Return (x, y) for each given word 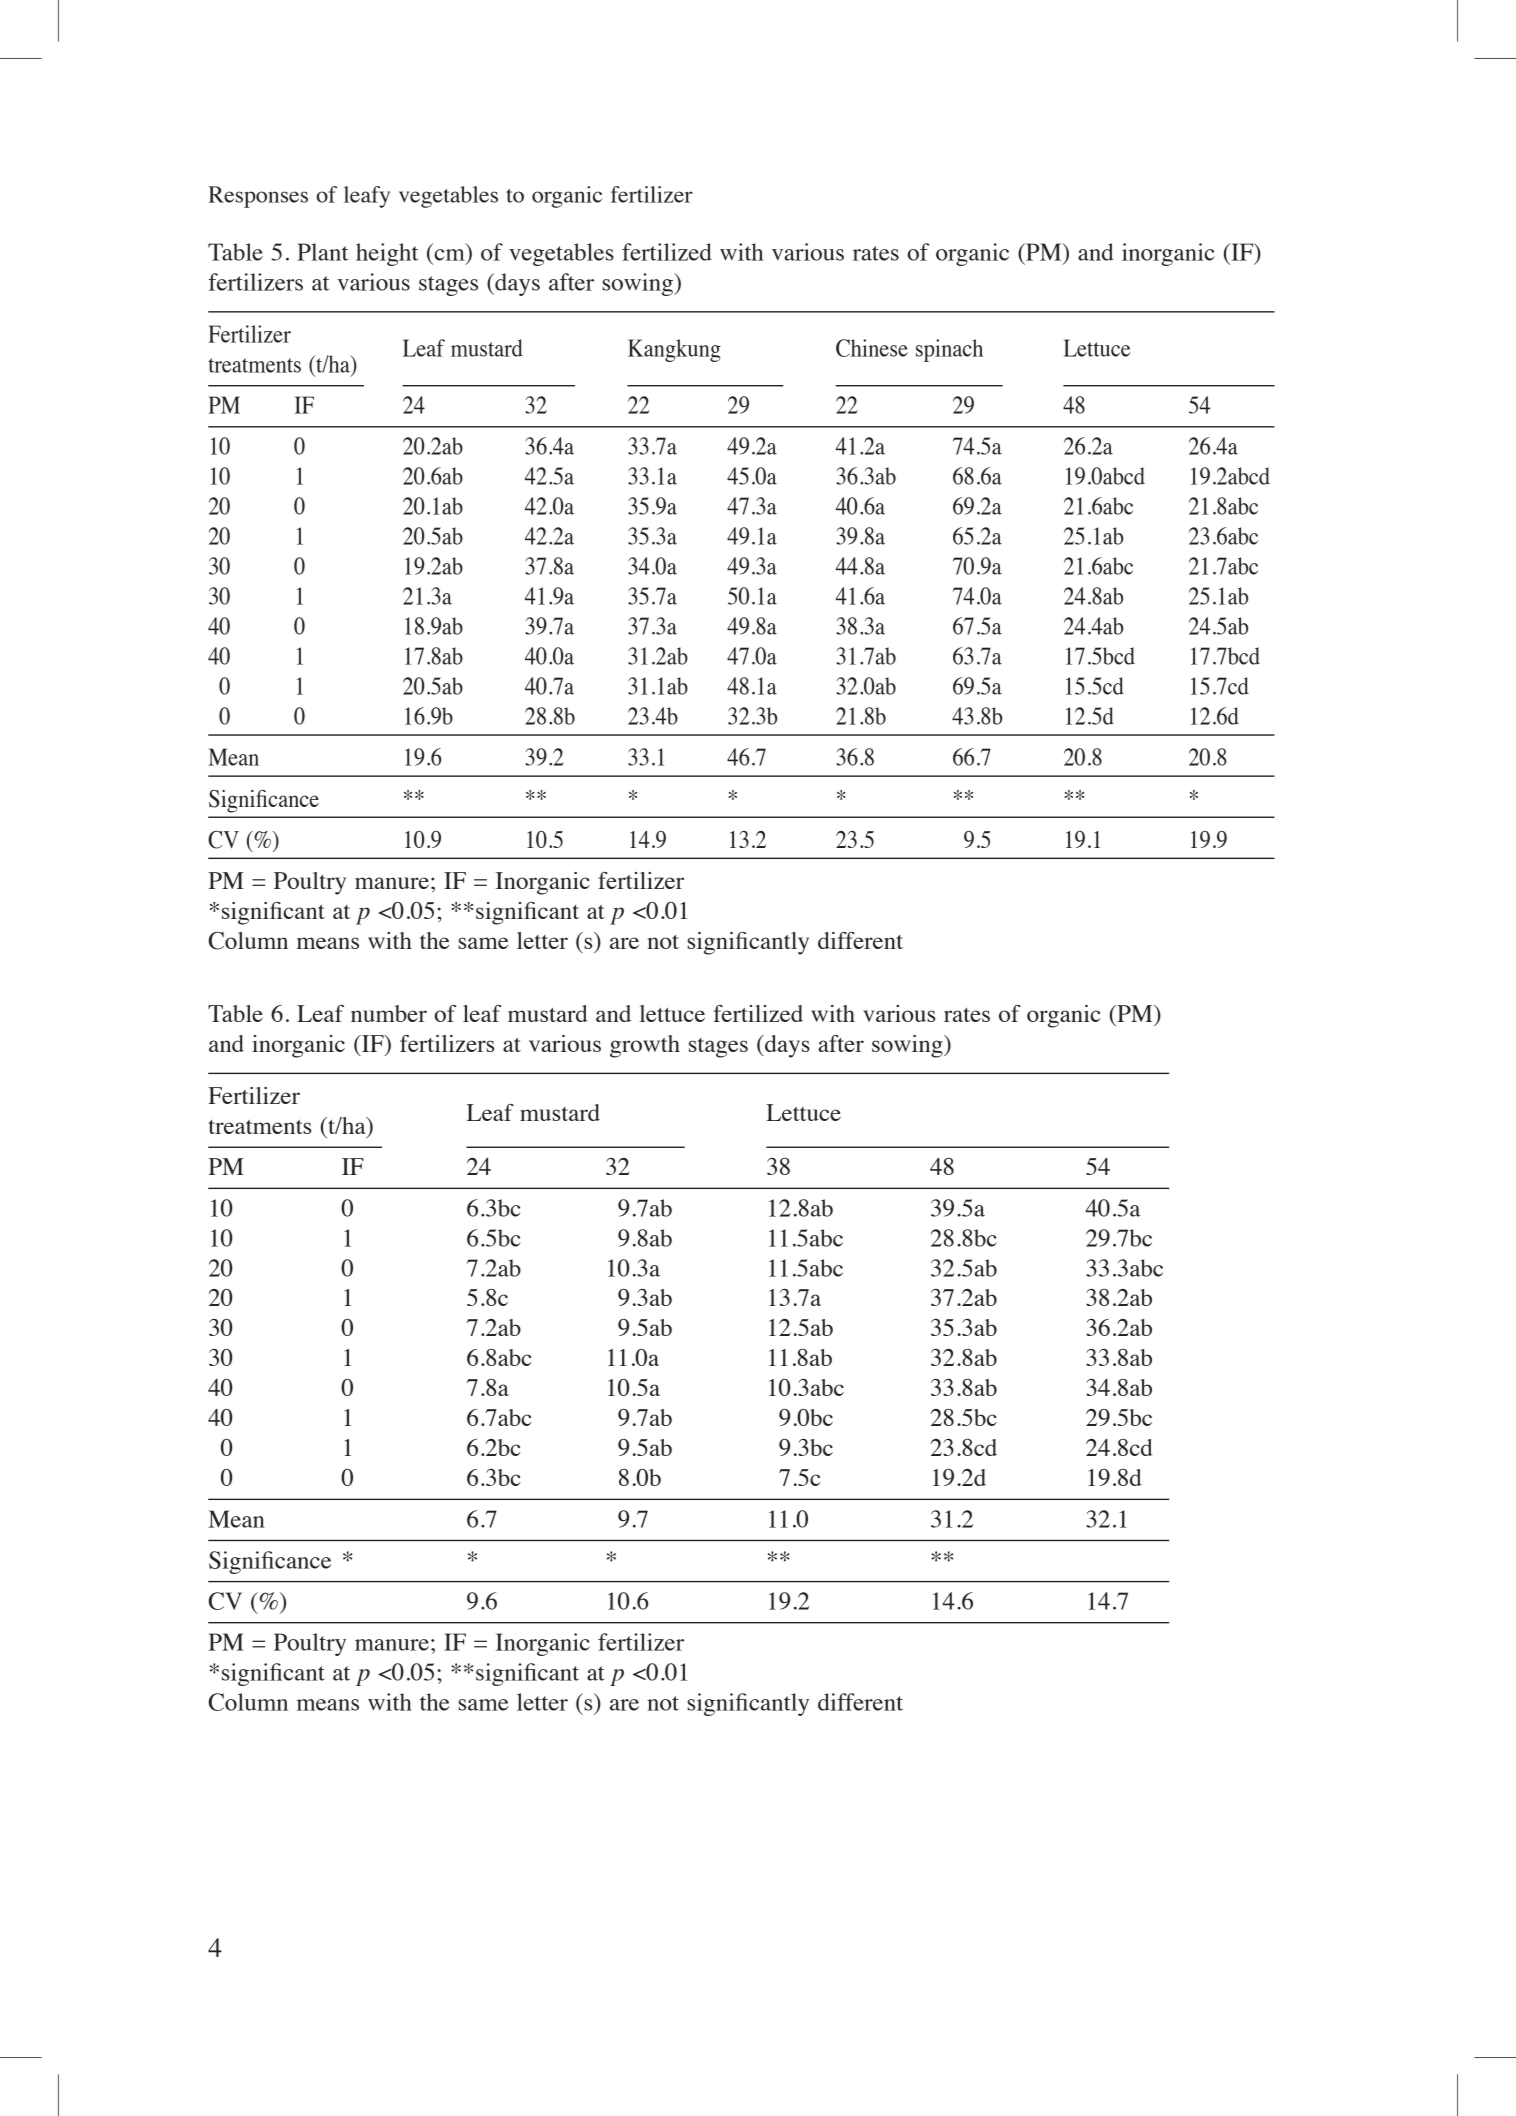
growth (645, 1046)
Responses (258, 197)
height (387, 254)
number (389, 1013)
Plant (322, 252)
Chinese (872, 348)
